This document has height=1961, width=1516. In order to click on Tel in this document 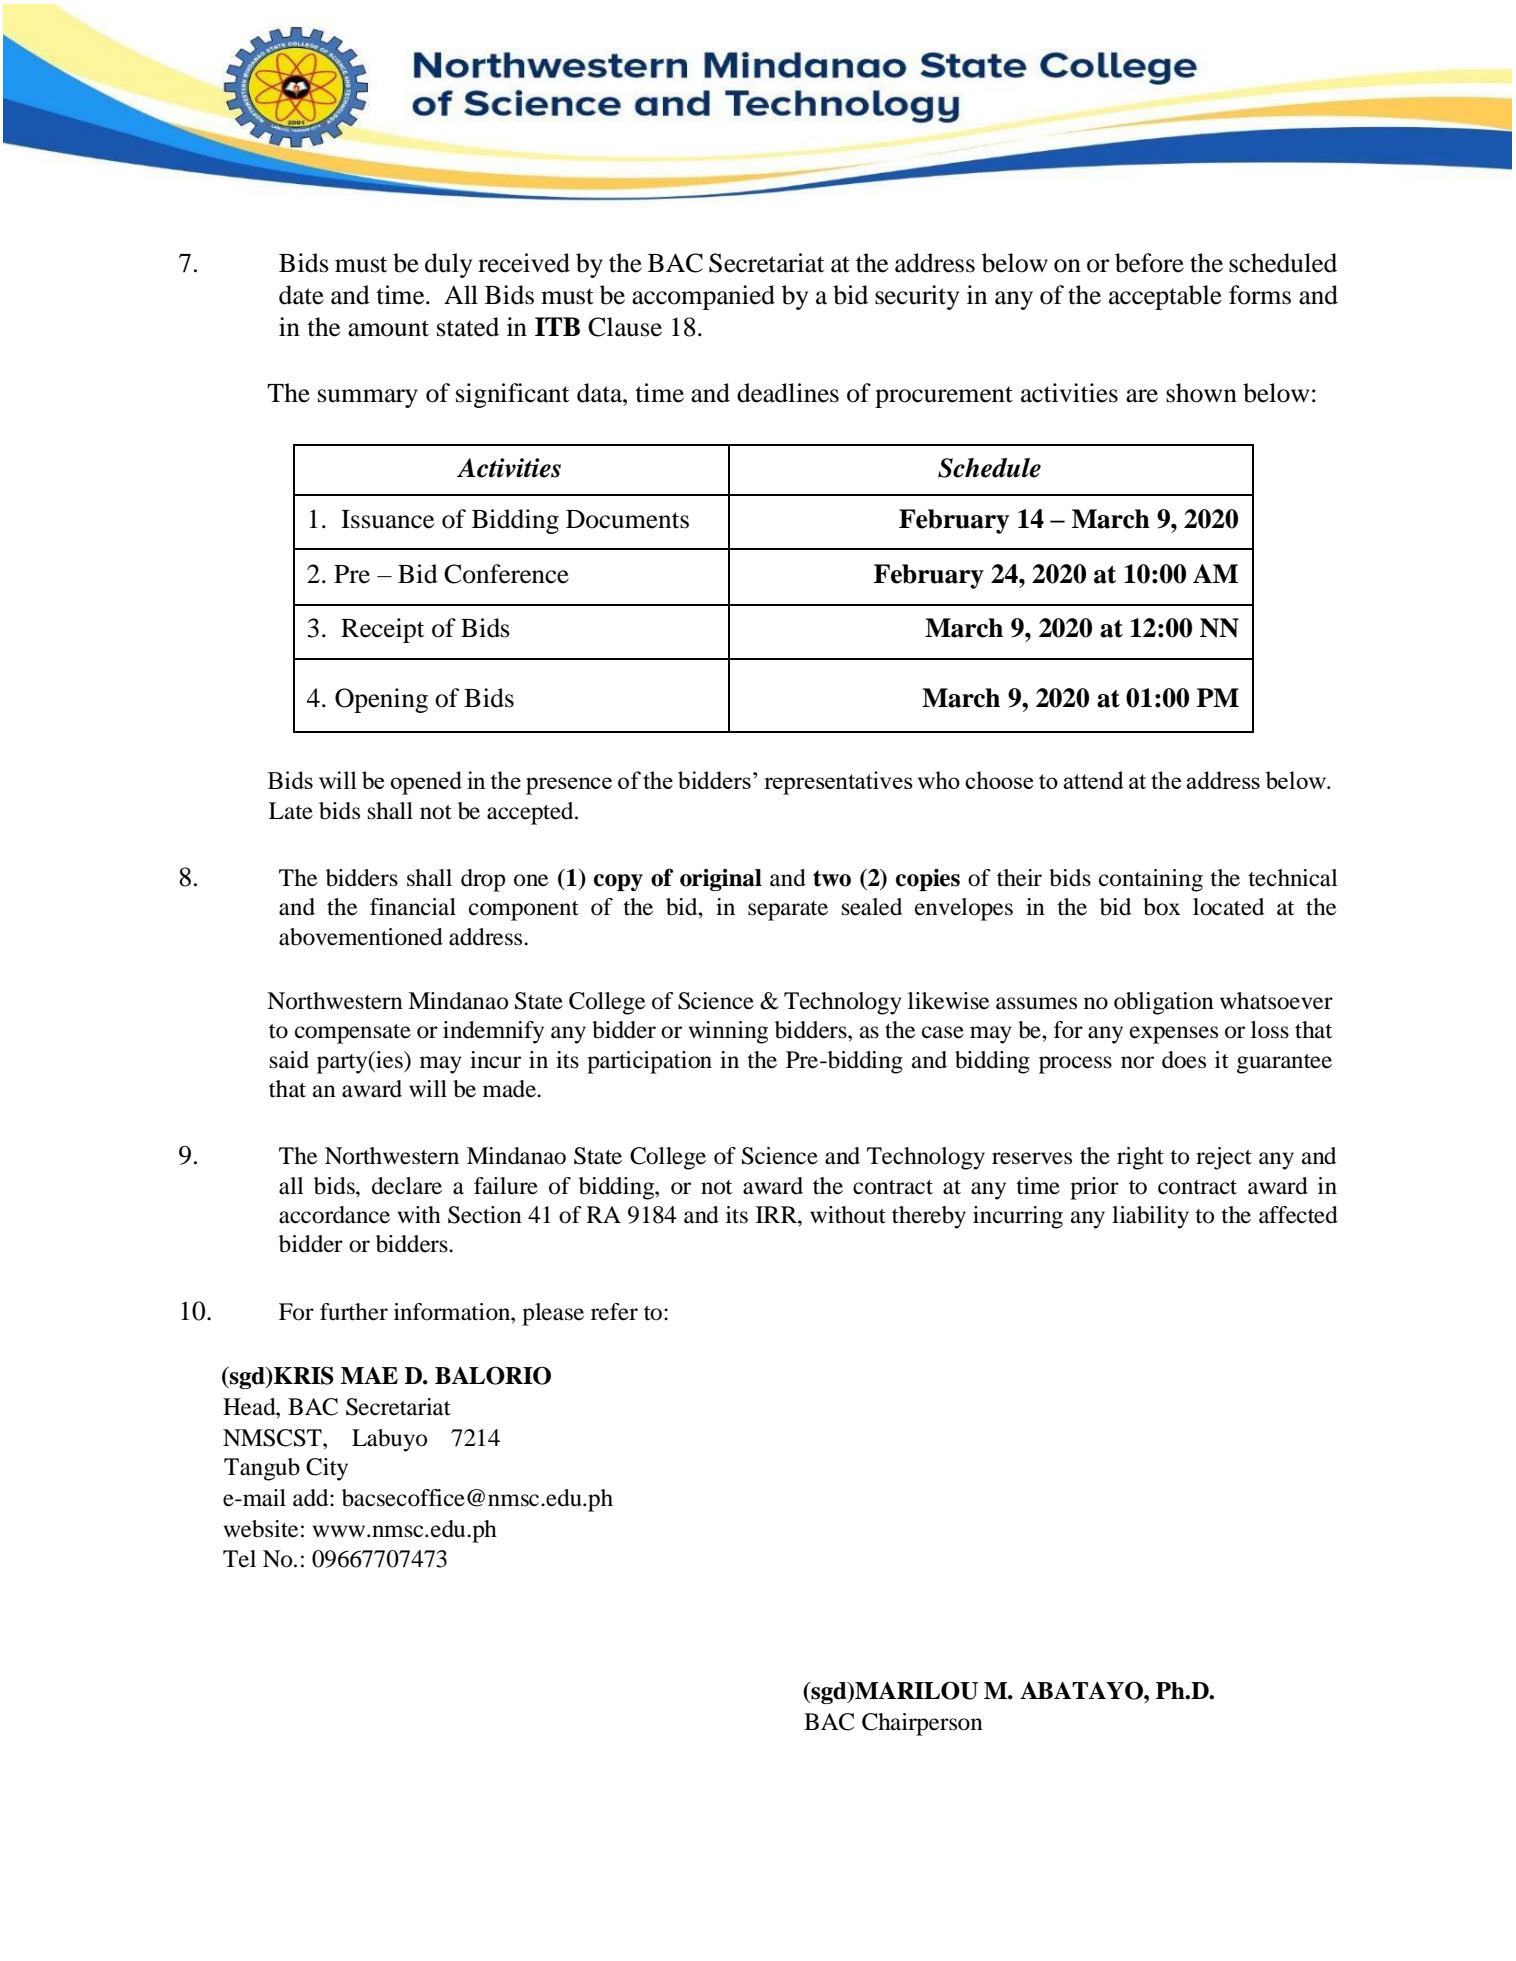, I will do `click(239, 1559)`.
